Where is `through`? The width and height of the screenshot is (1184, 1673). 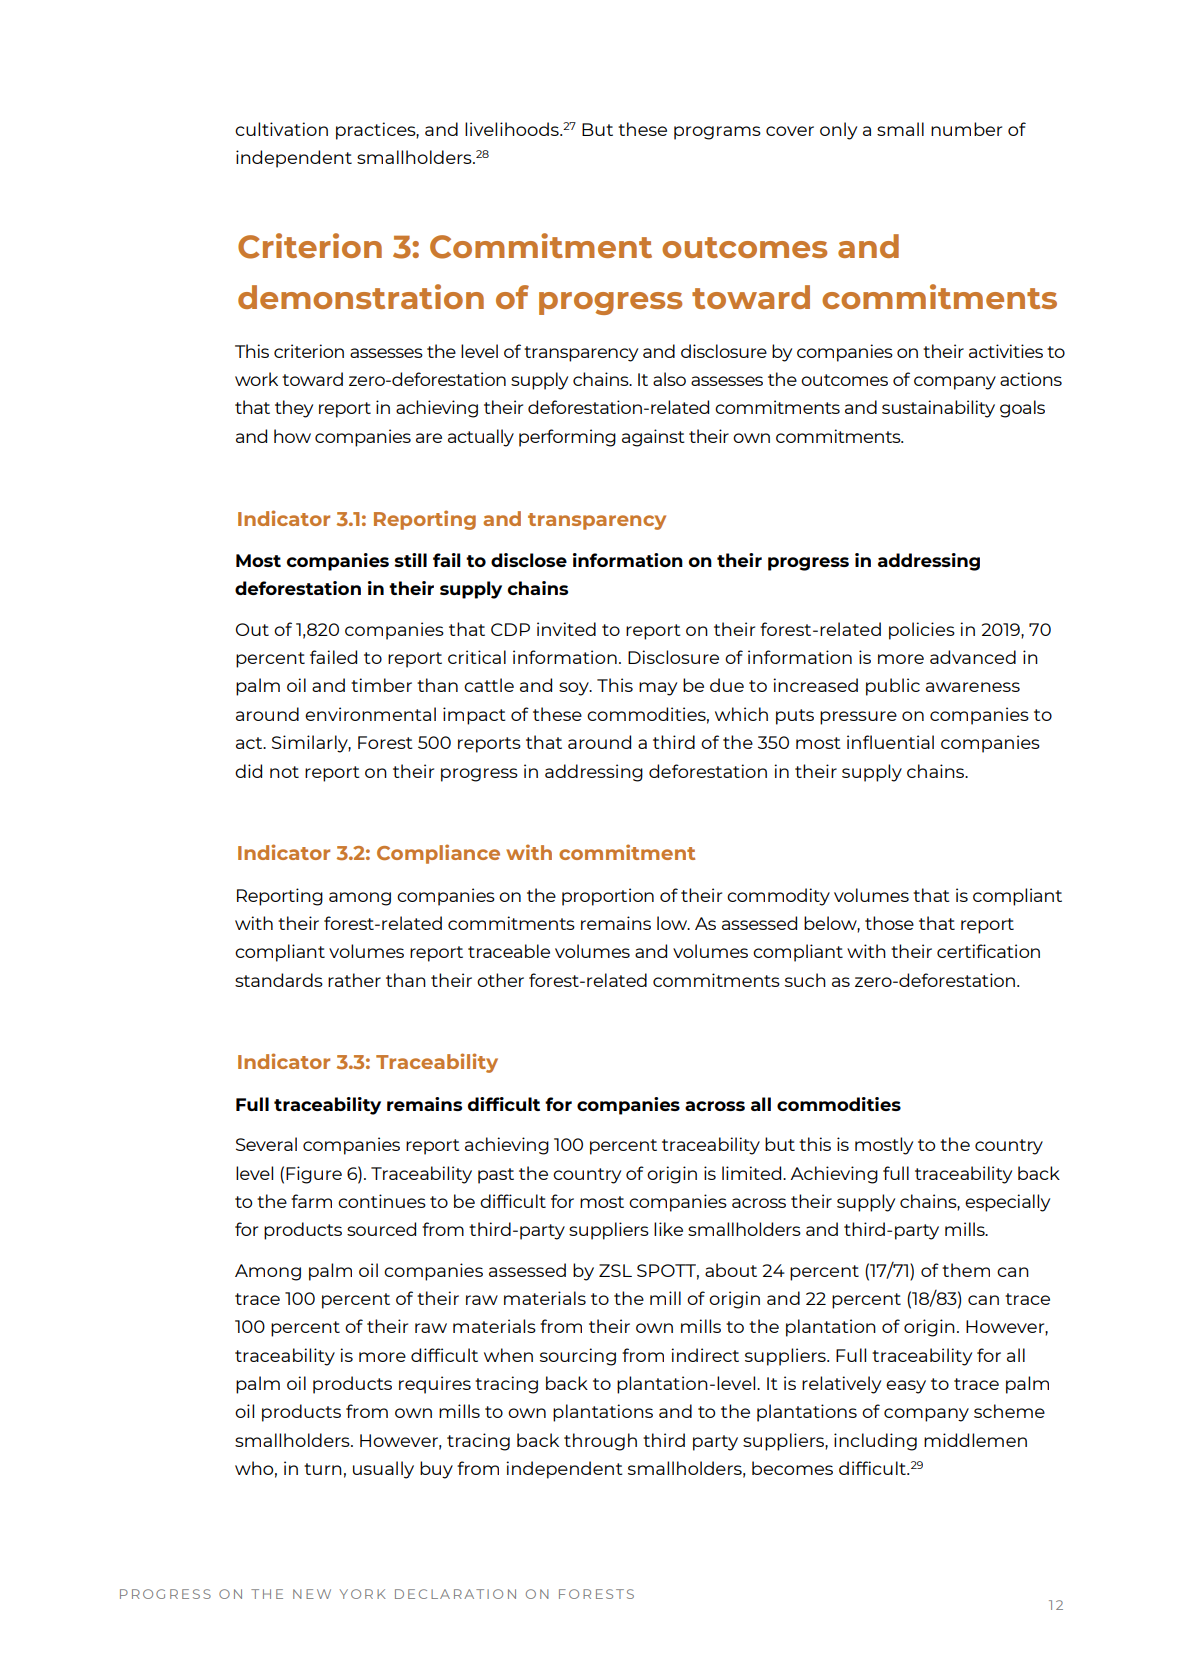 through is located at coordinates (600, 1442).
